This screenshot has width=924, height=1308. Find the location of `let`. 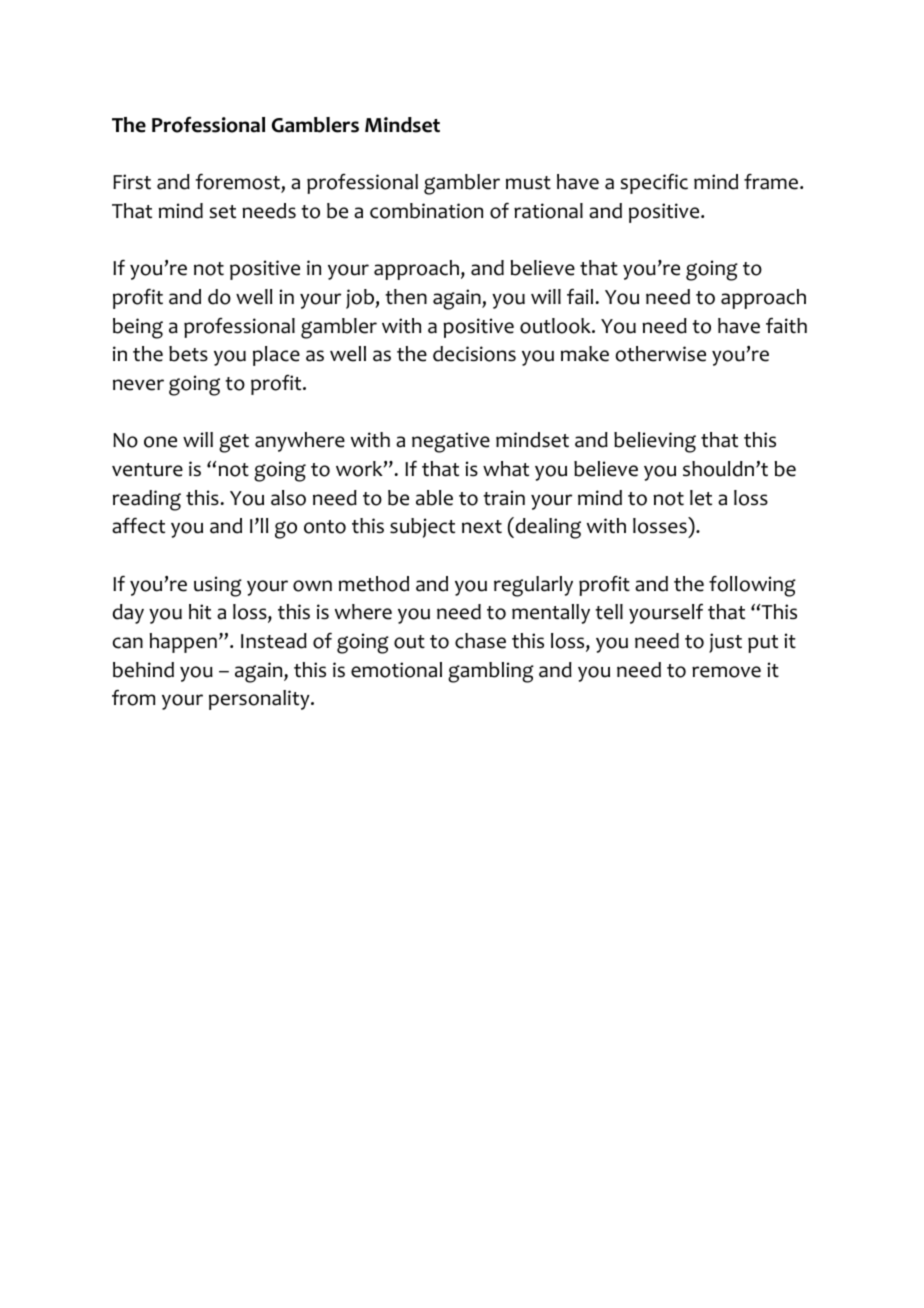

let is located at coordinates (701, 498).
